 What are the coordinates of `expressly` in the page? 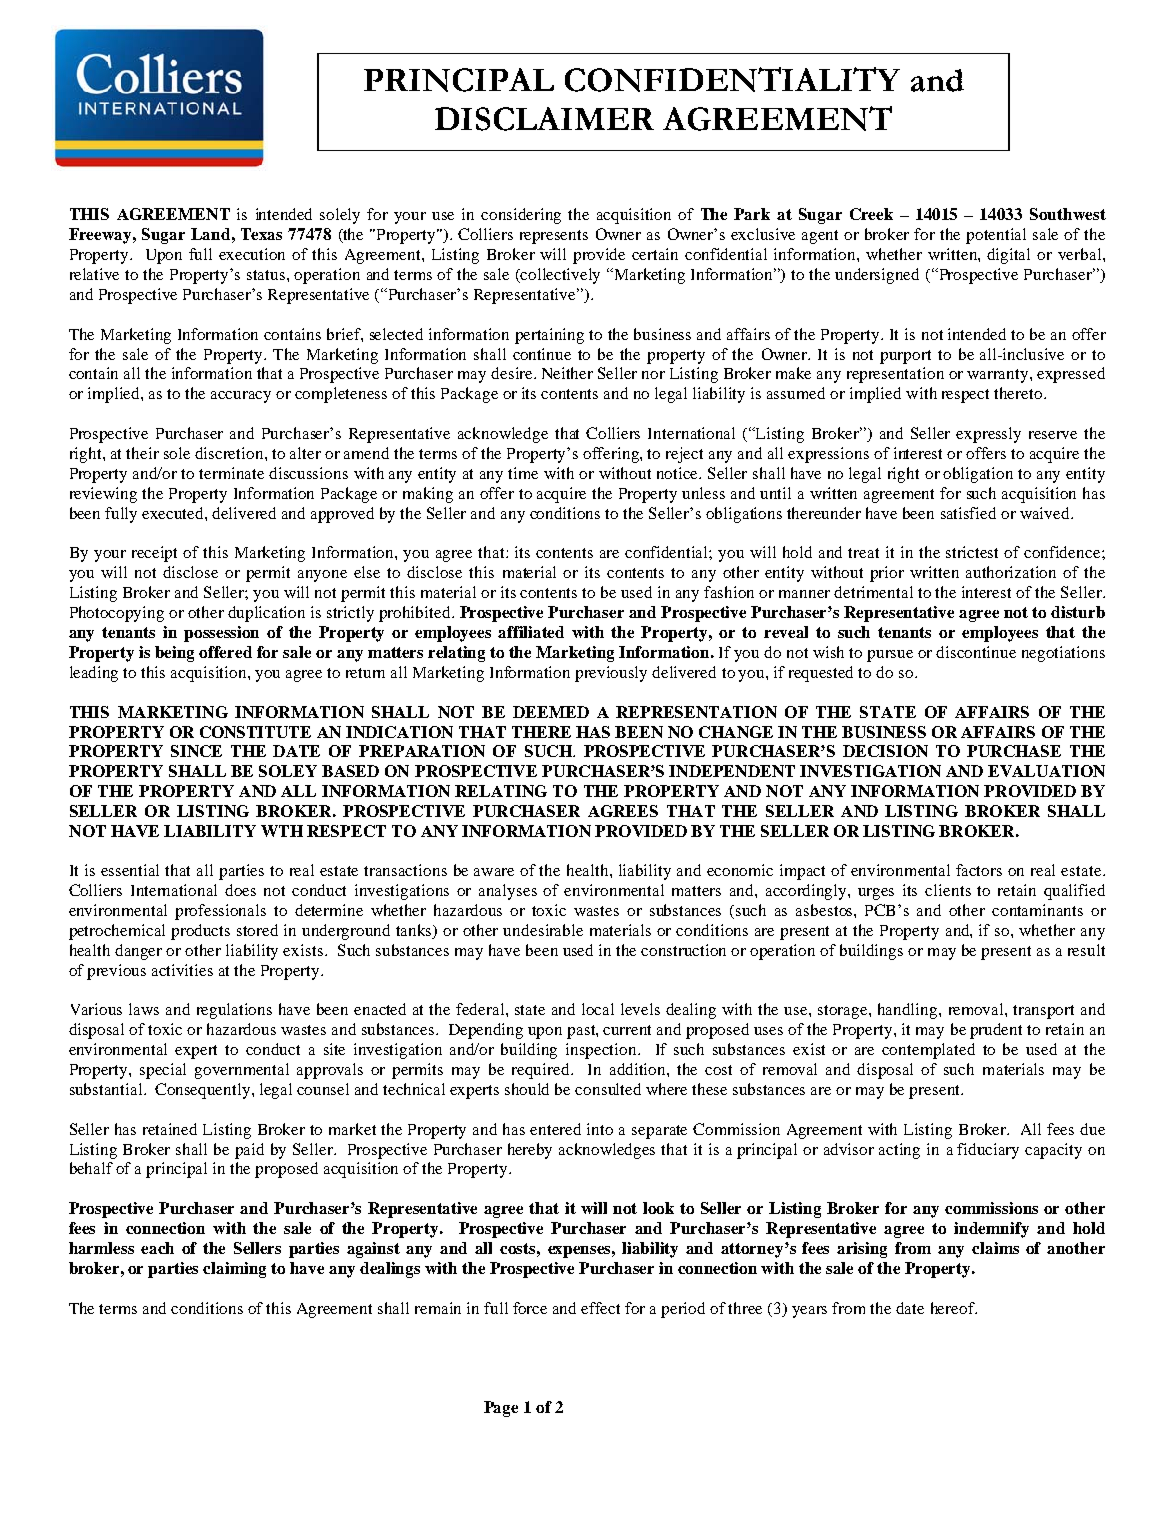 It's located at (988, 435).
